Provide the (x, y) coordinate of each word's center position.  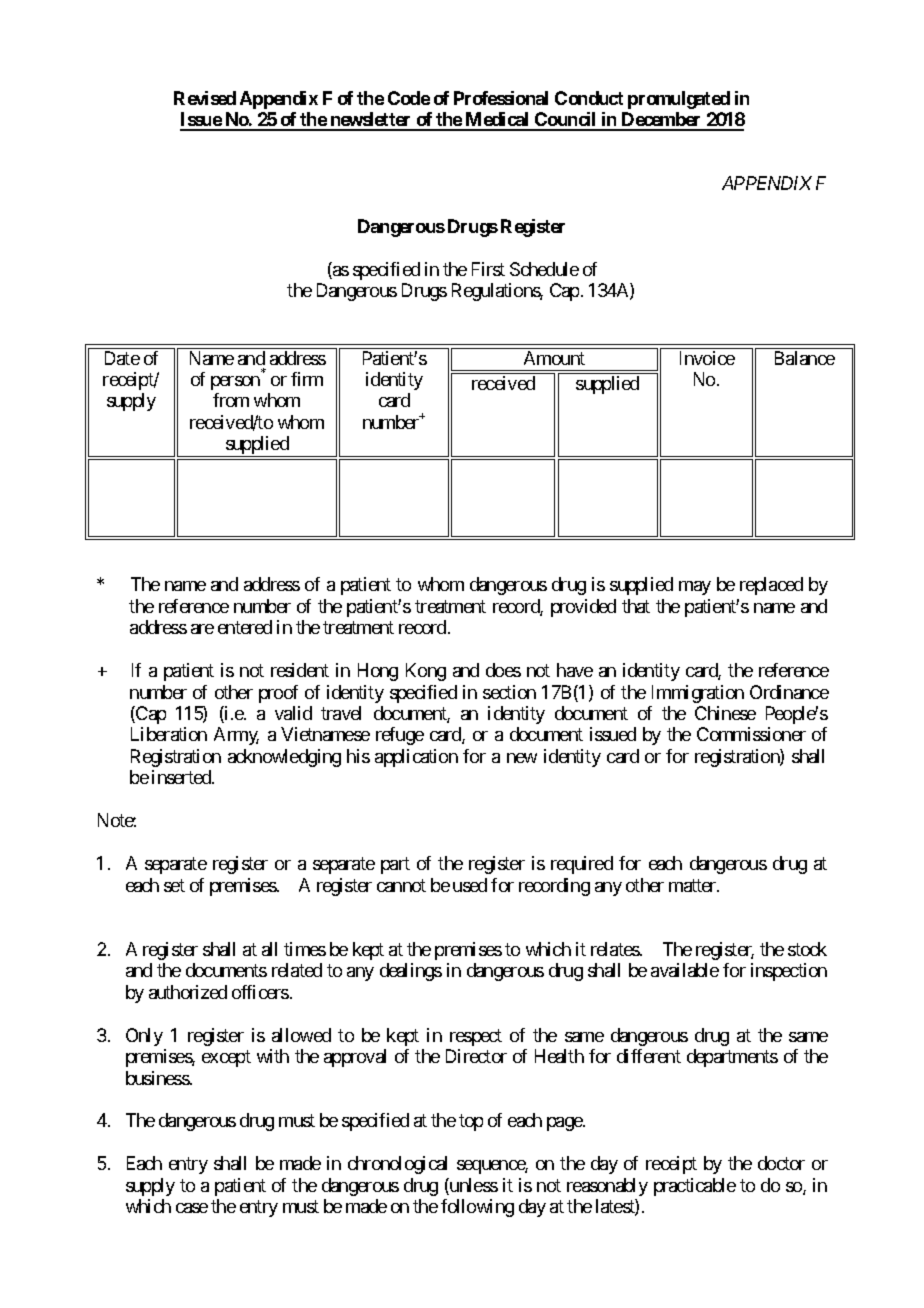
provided (583, 608)
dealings (411, 972)
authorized (188, 992)
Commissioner (751, 734)
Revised (205, 98)
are (202, 629)
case (192, 1208)
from (231, 400)
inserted (182, 777)
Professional (501, 98)
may (695, 588)
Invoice (707, 358)
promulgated (679, 100)
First (488, 269)
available (685, 970)
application (416, 758)
